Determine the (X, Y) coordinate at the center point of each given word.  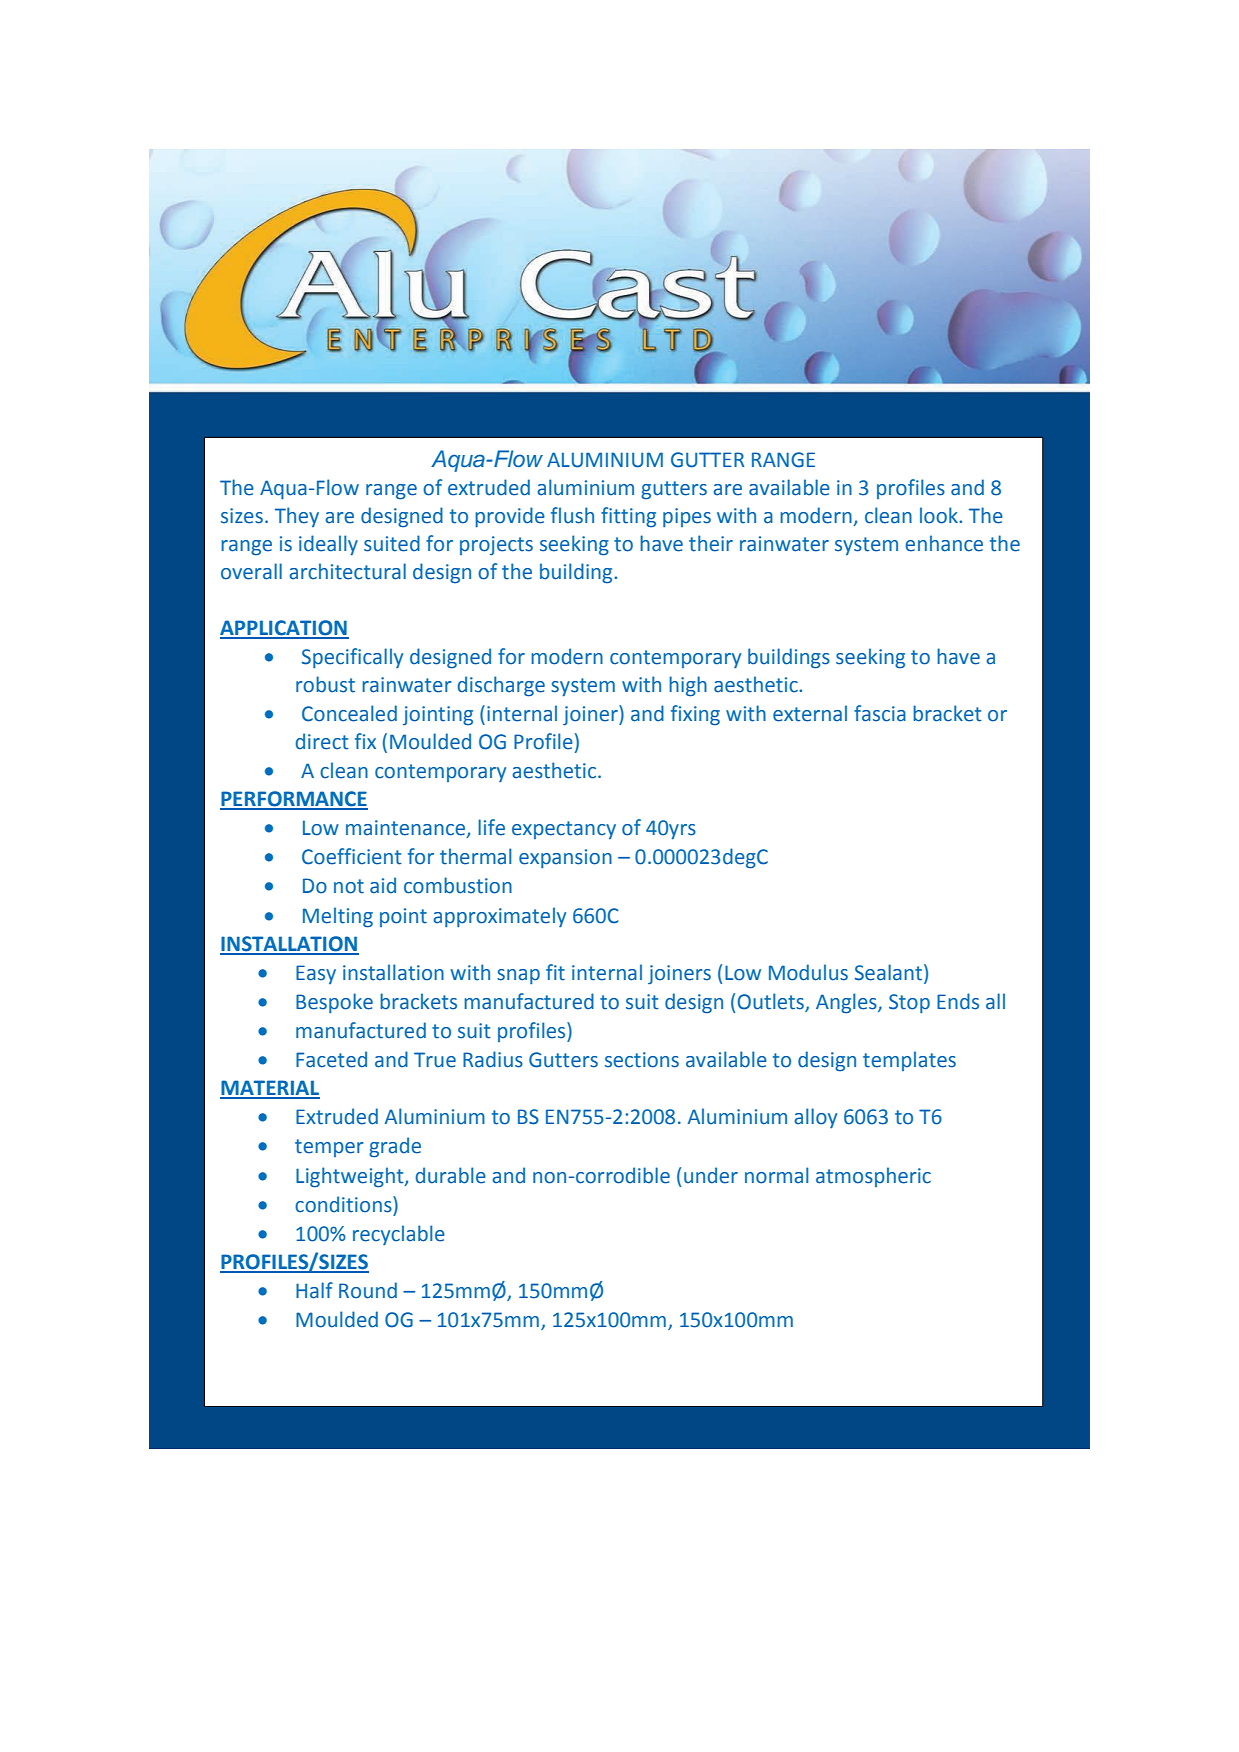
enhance (944, 543)
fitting (628, 517)
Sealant (890, 972)
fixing (695, 715)
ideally (328, 545)
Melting (338, 917)
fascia (880, 713)
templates (909, 1061)
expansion (565, 858)
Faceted (331, 1059)
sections (642, 1060)
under (711, 1175)
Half (314, 1290)
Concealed (349, 713)
